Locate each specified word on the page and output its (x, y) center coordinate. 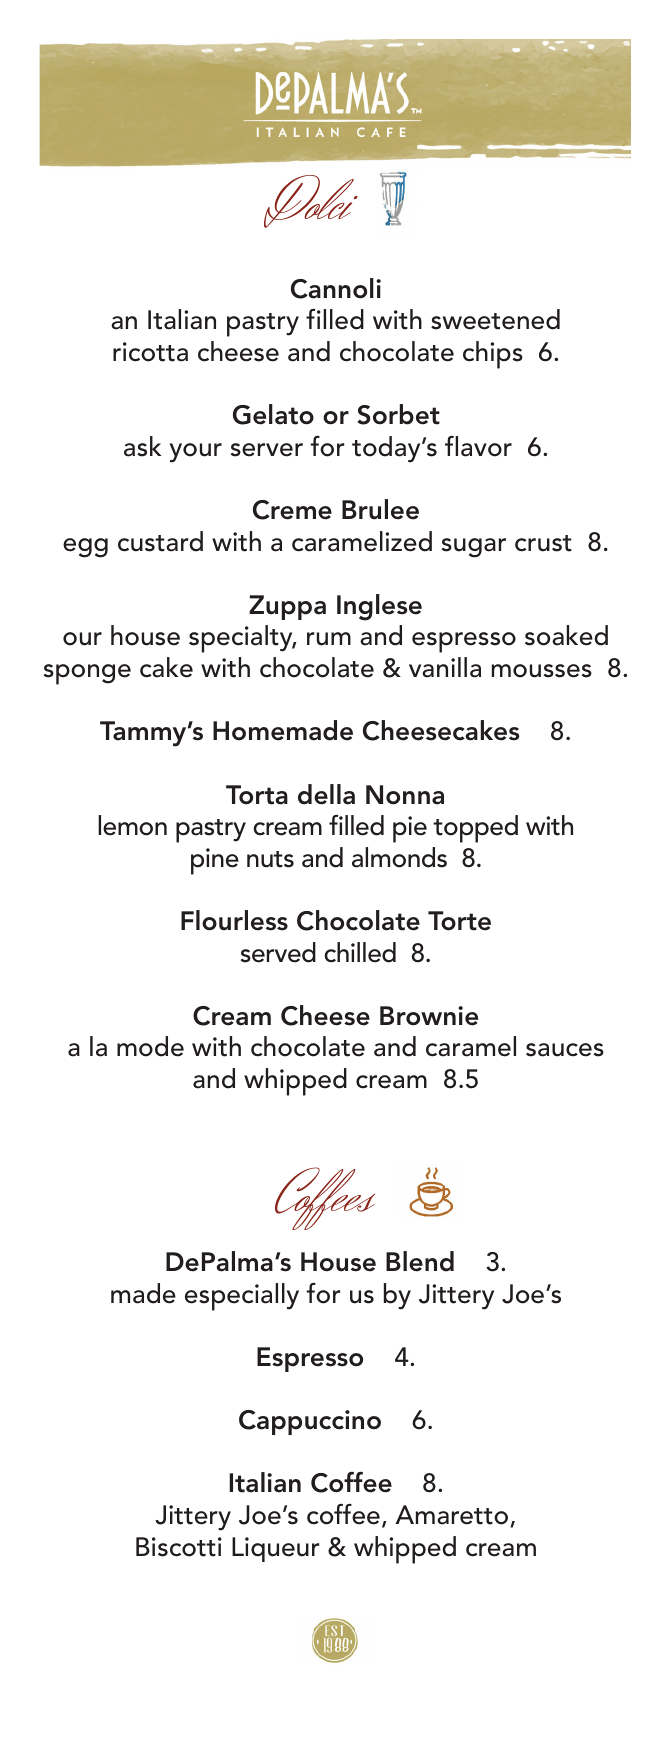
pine (215, 861)
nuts (270, 859)
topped (475, 829)
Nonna (405, 795)
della (326, 794)
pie (410, 829)
